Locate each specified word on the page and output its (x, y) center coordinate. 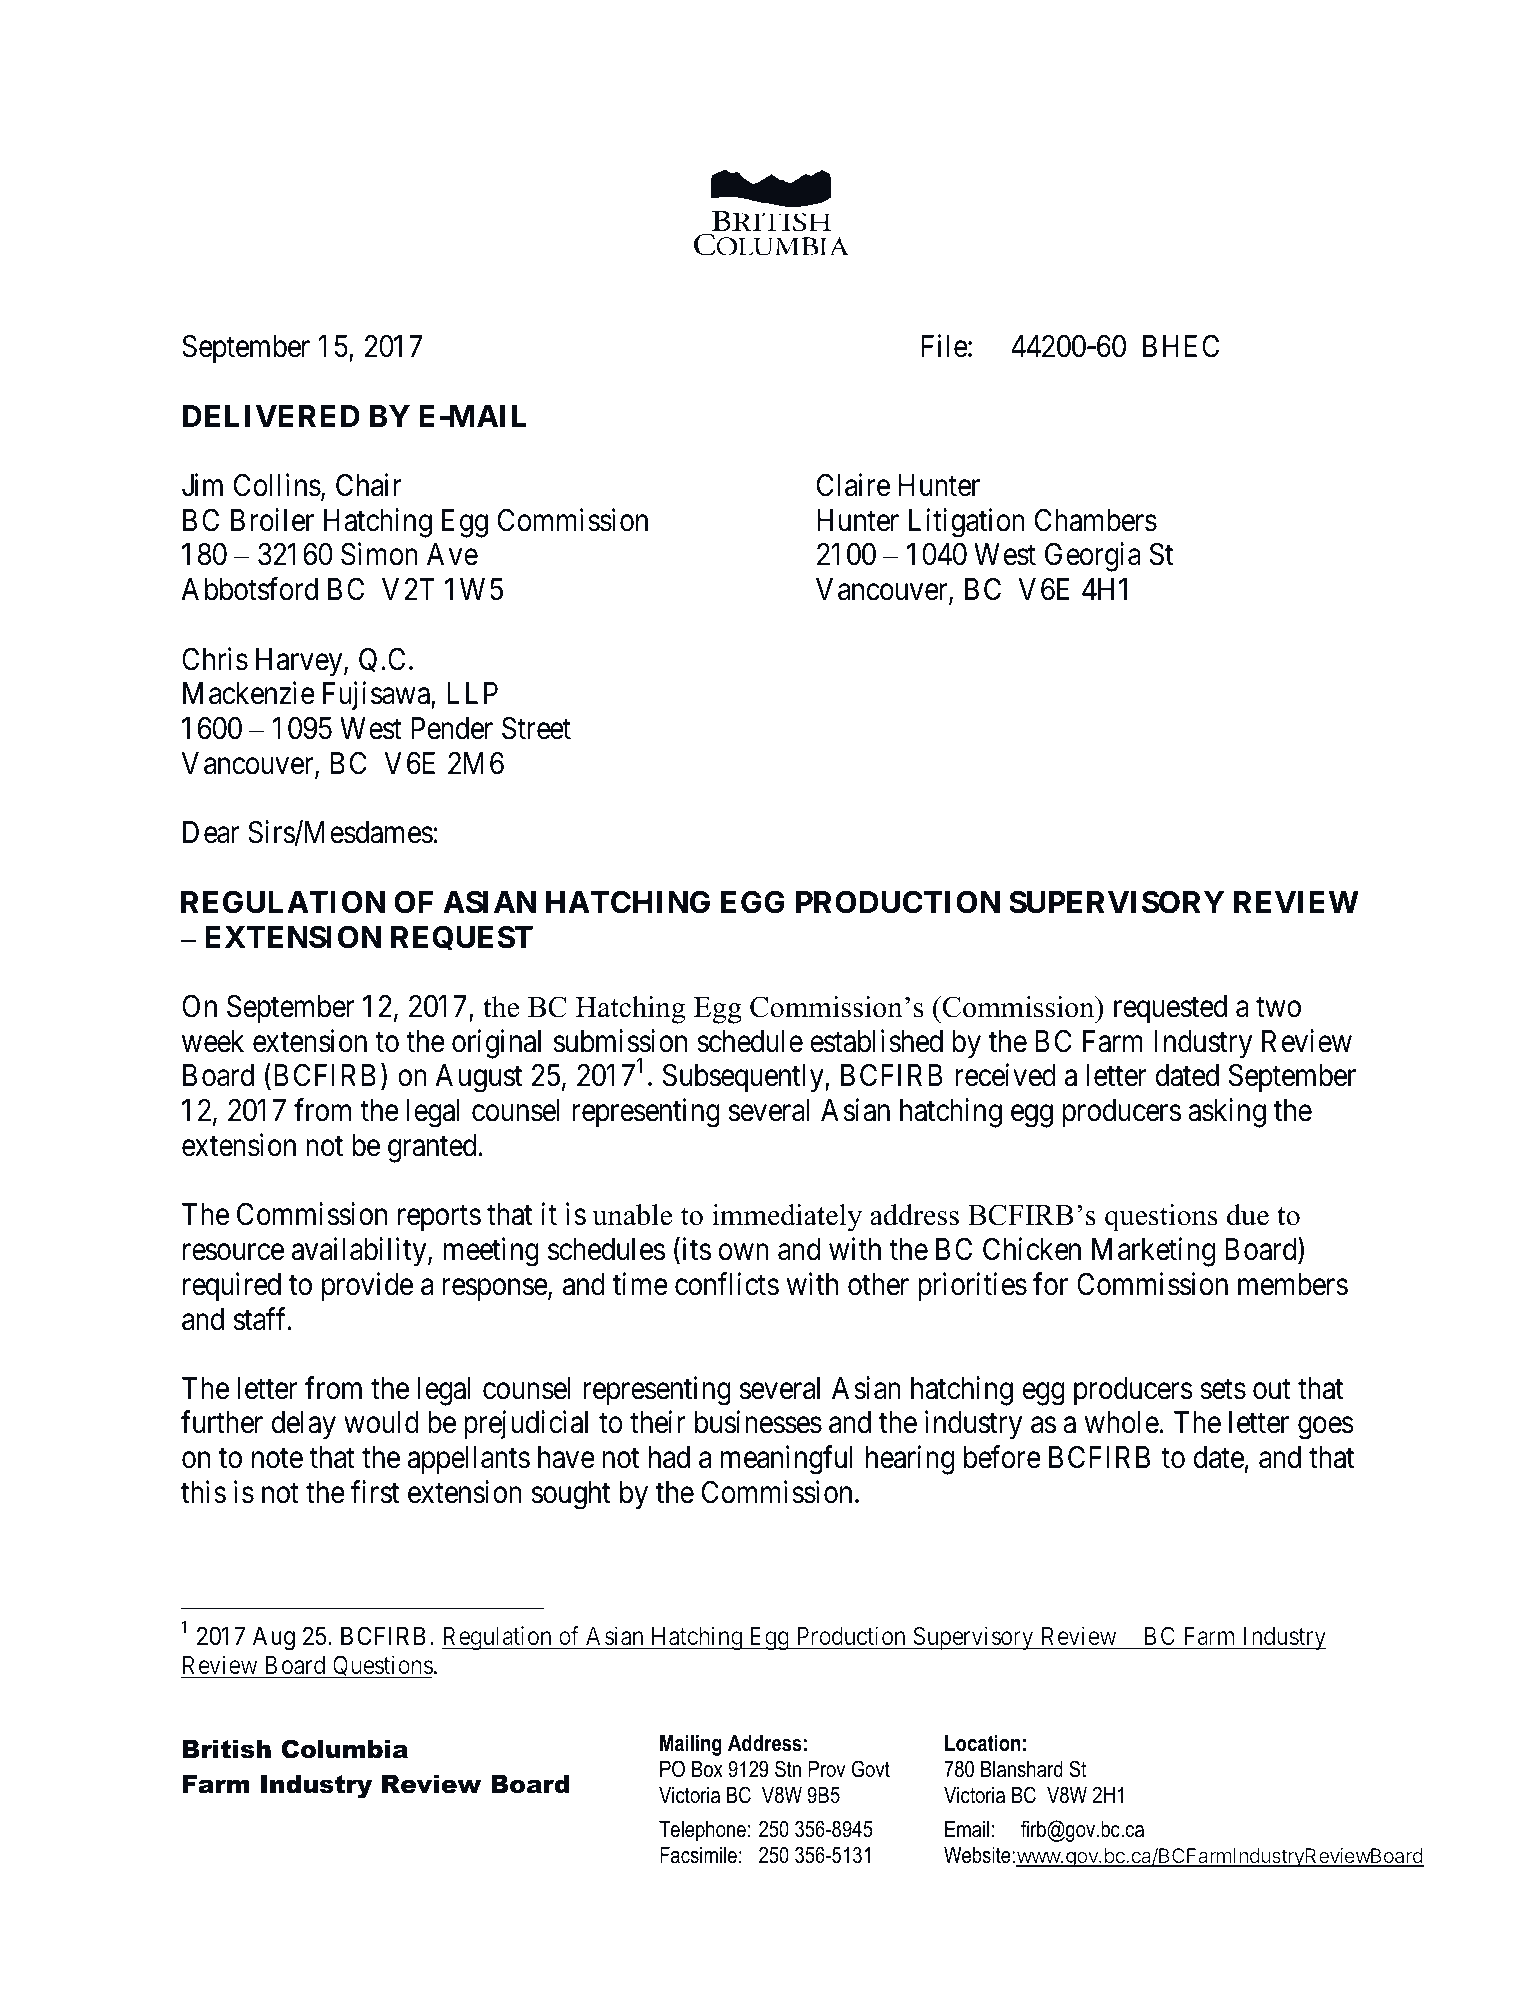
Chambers (1096, 520)
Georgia (1093, 557)
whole (1122, 1422)
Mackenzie (249, 693)
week (213, 1041)
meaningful (787, 1460)
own (744, 1252)
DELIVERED (271, 416)
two (1278, 1008)
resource (233, 1252)
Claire (853, 485)
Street (536, 728)
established (876, 1041)
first (375, 1492)
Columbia (344, 1749)
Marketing (1153, 1252)
